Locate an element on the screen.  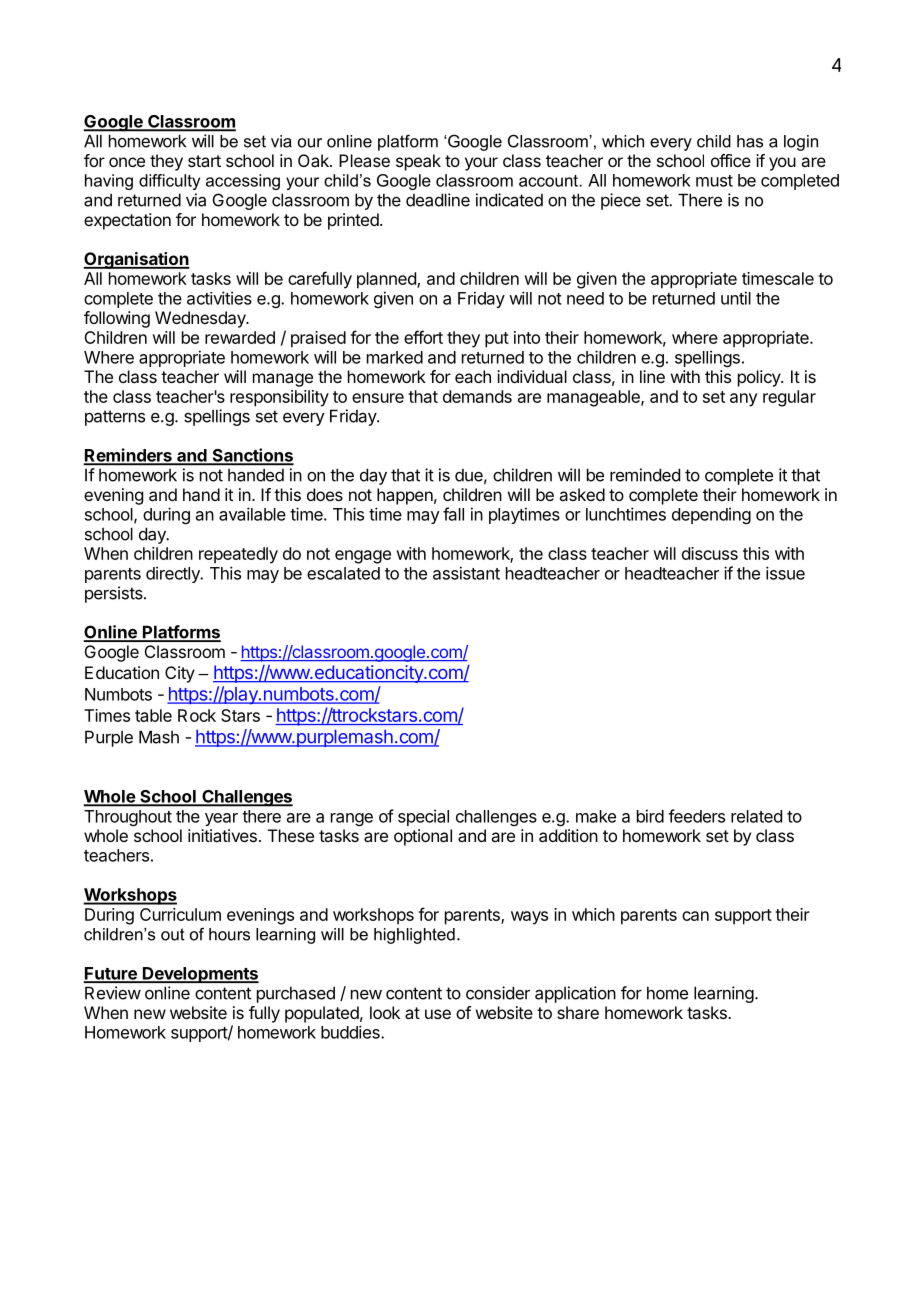
use is located at coordinates (438, 1014).
